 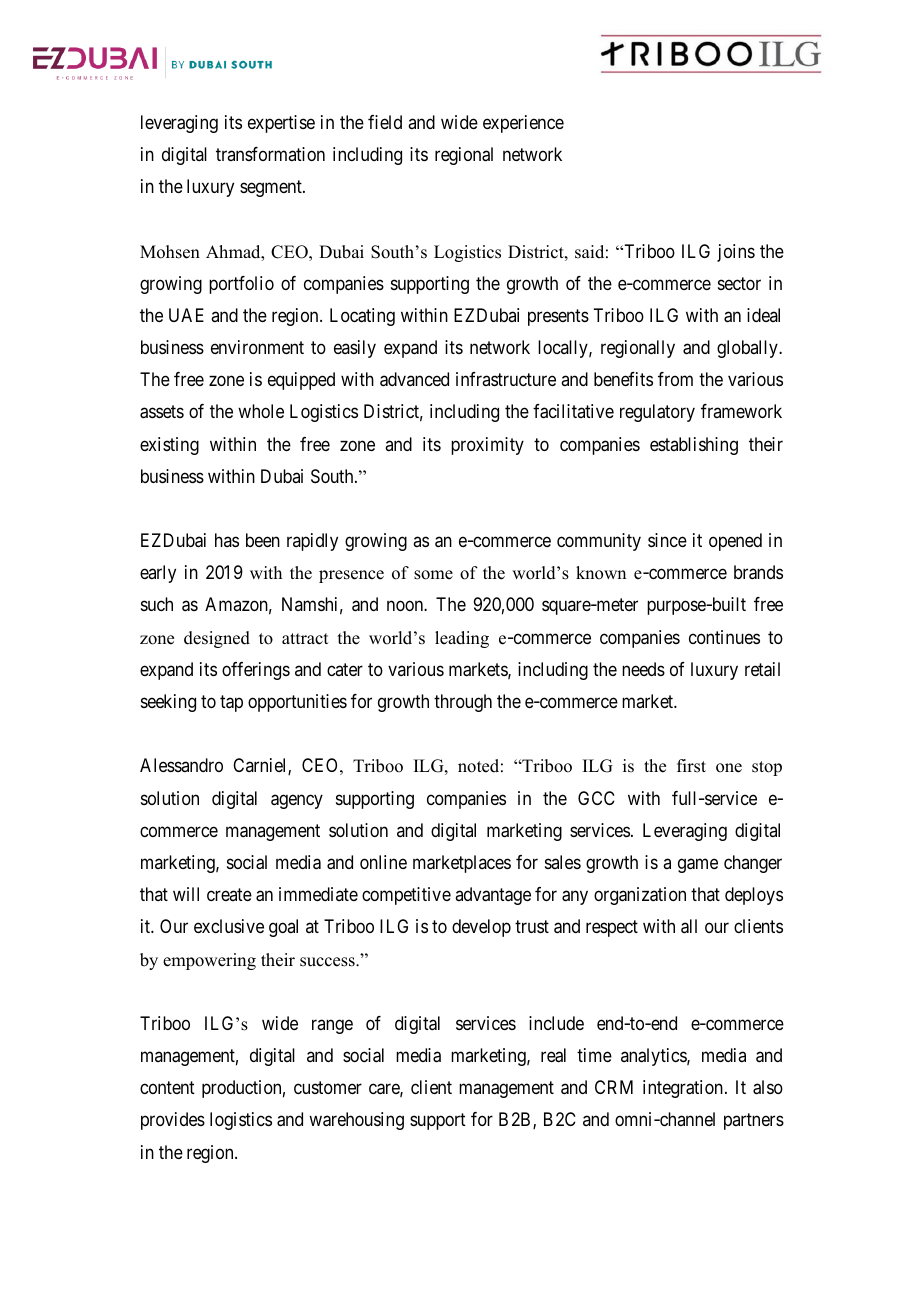 What do you see at coordinates (181, 765) in the screenshot?
I see `Alessandro` at bounding box center [181, 765].
